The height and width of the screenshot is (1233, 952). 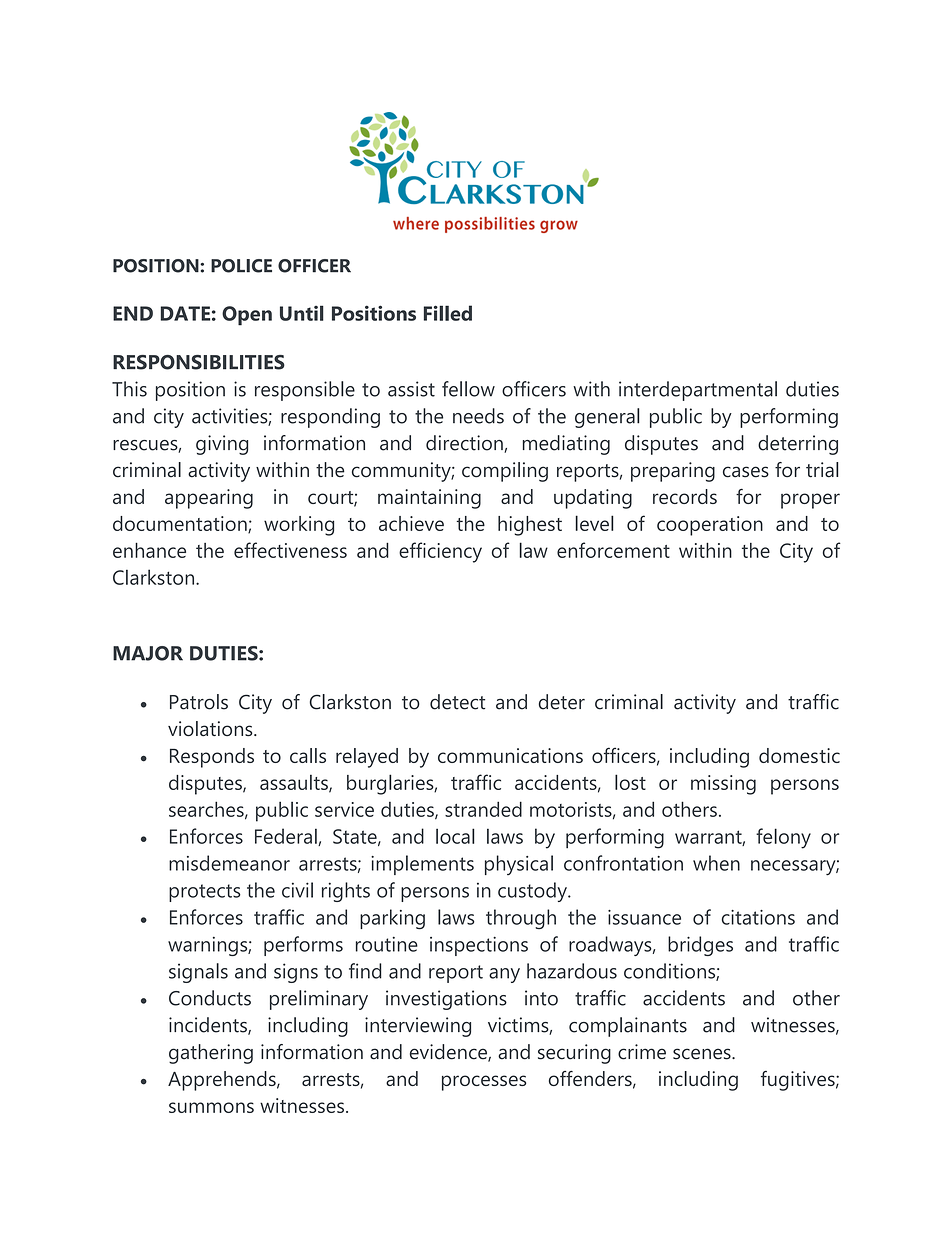 What do you see at coordinates (418, 1027) in the screenshot?
I see `interviewing` at bounding box center [418, 1027].
